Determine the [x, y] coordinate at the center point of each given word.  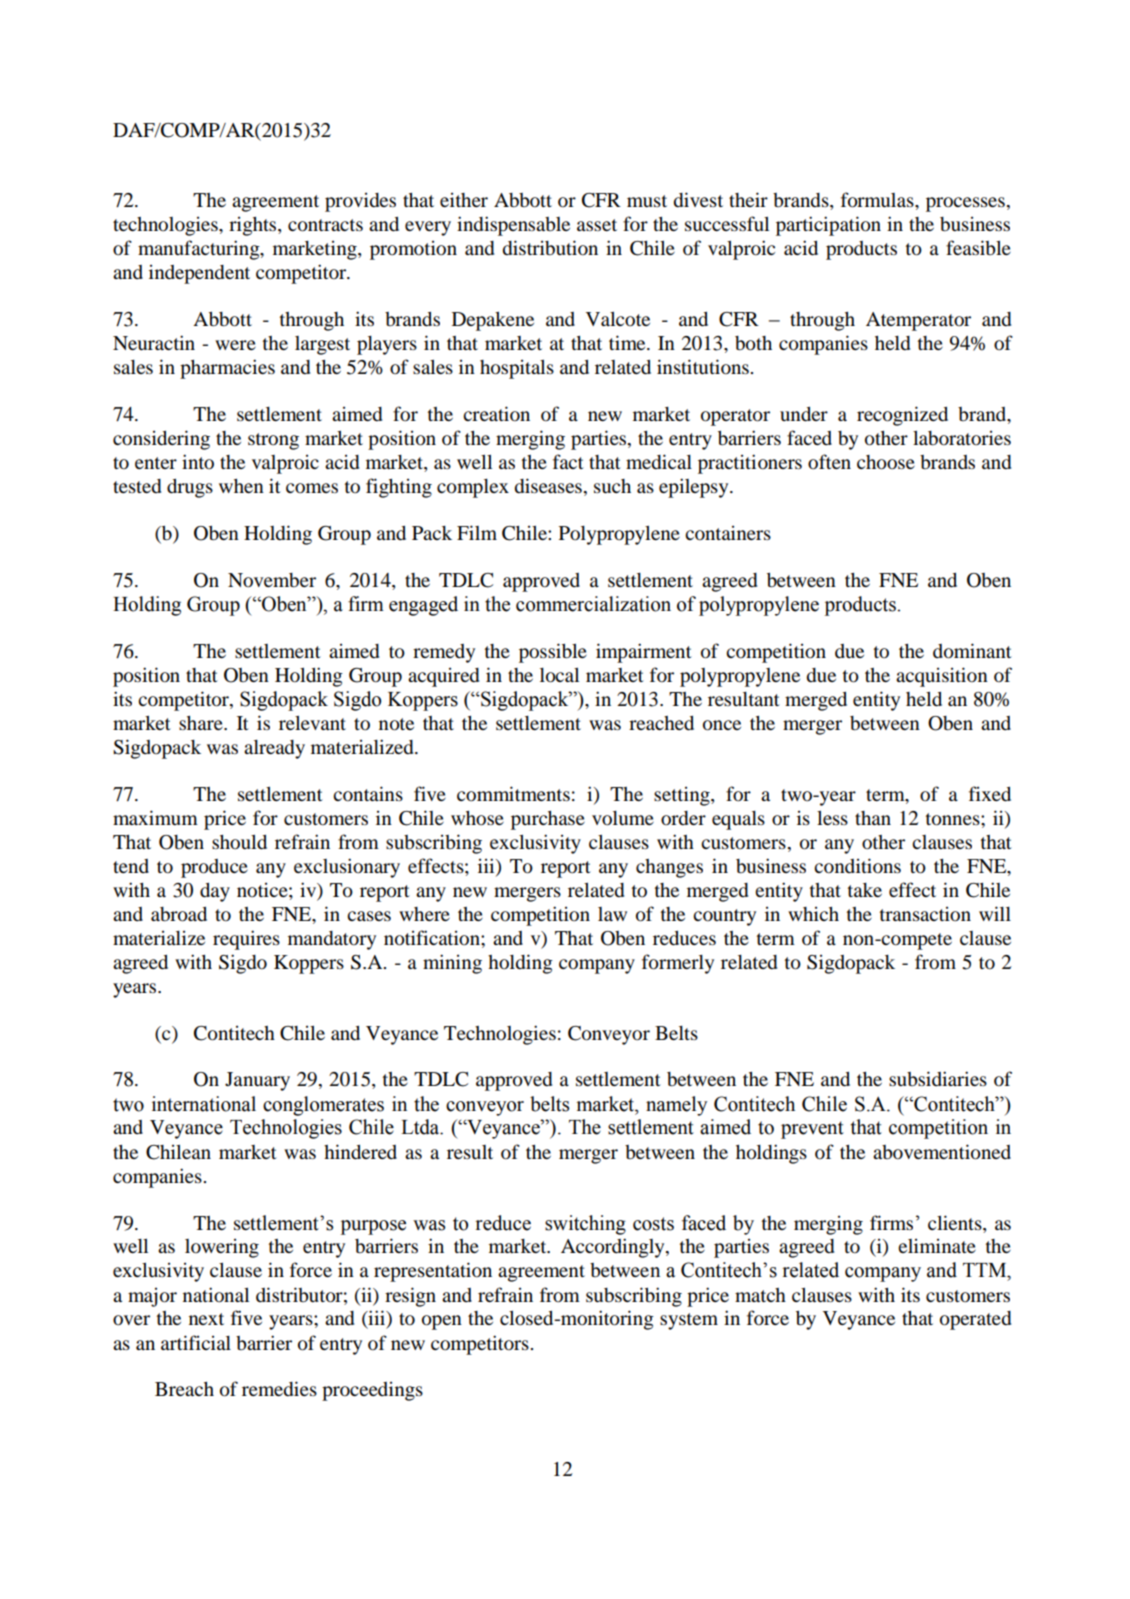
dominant [972, 651]
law [612, 914]
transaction [925, 914]
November [272, 580]
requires [246, 940]
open [442, 1322]
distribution [550, 248]
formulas [878, 200]
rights [254, 226]
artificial [196, 1342]
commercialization [593, 604]
